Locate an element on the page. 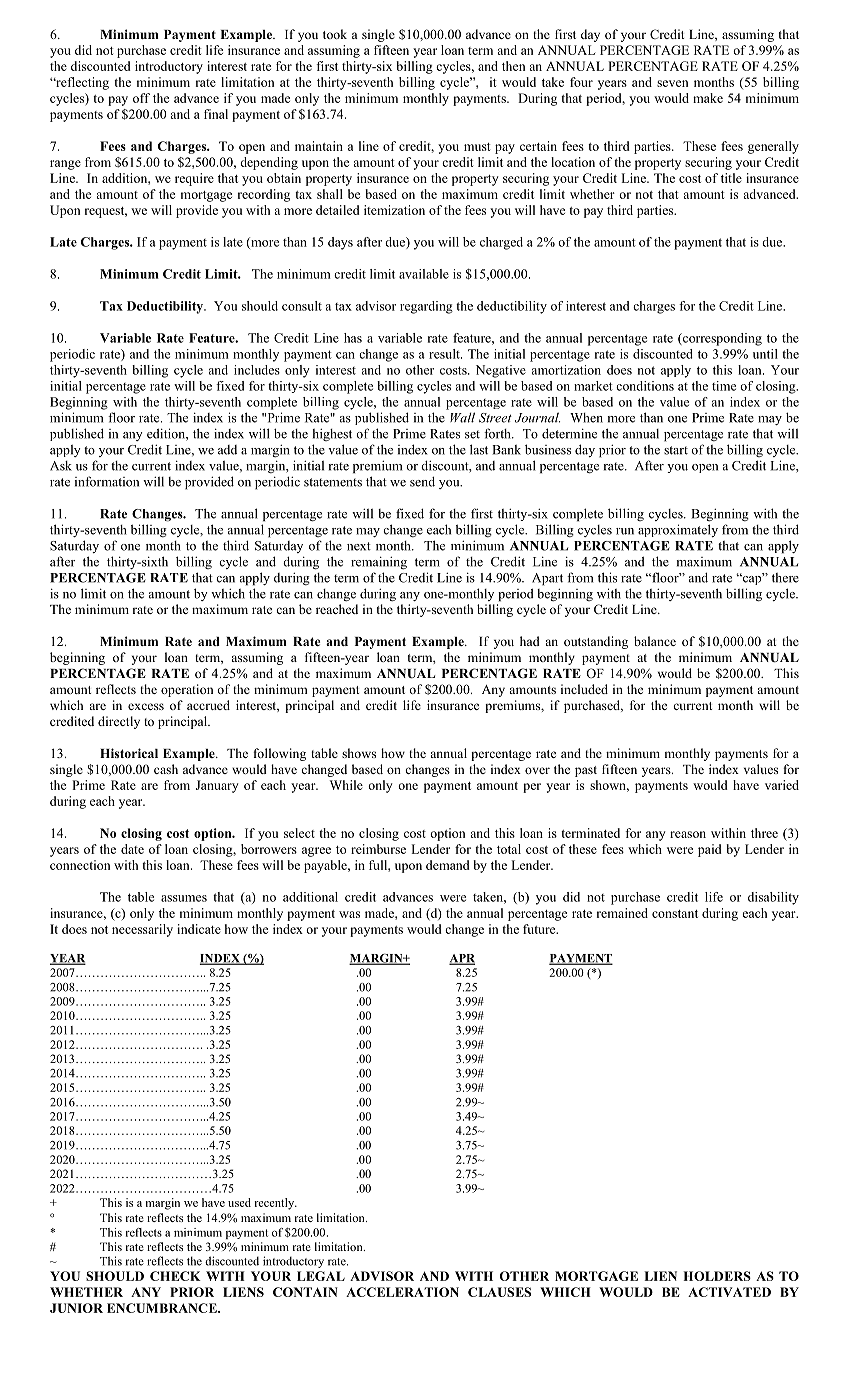 This image has width=849, height=1400. then is located at coordinates (513, 66).
